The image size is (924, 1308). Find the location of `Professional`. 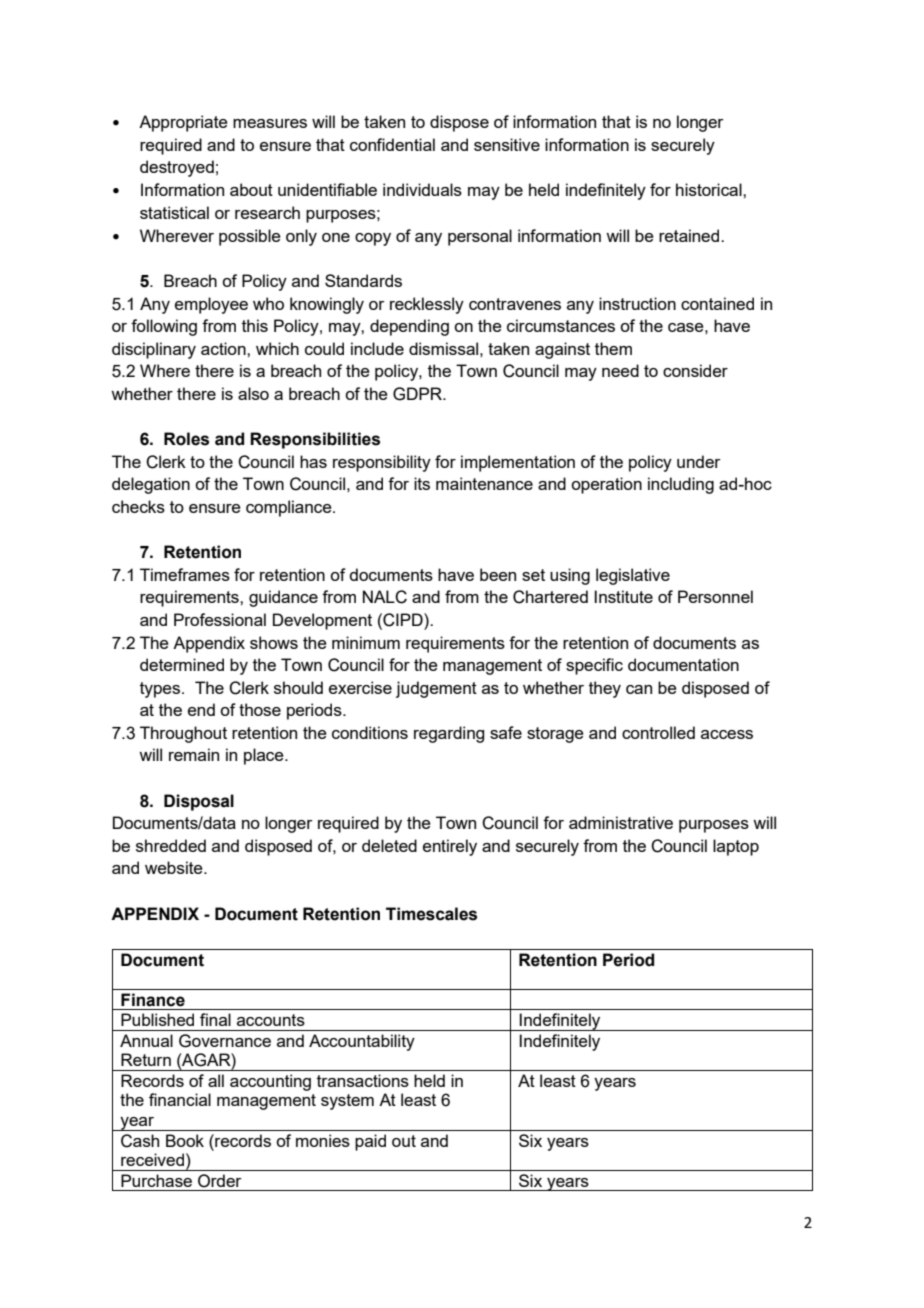

Professional is located at coordinates (220, 619).
